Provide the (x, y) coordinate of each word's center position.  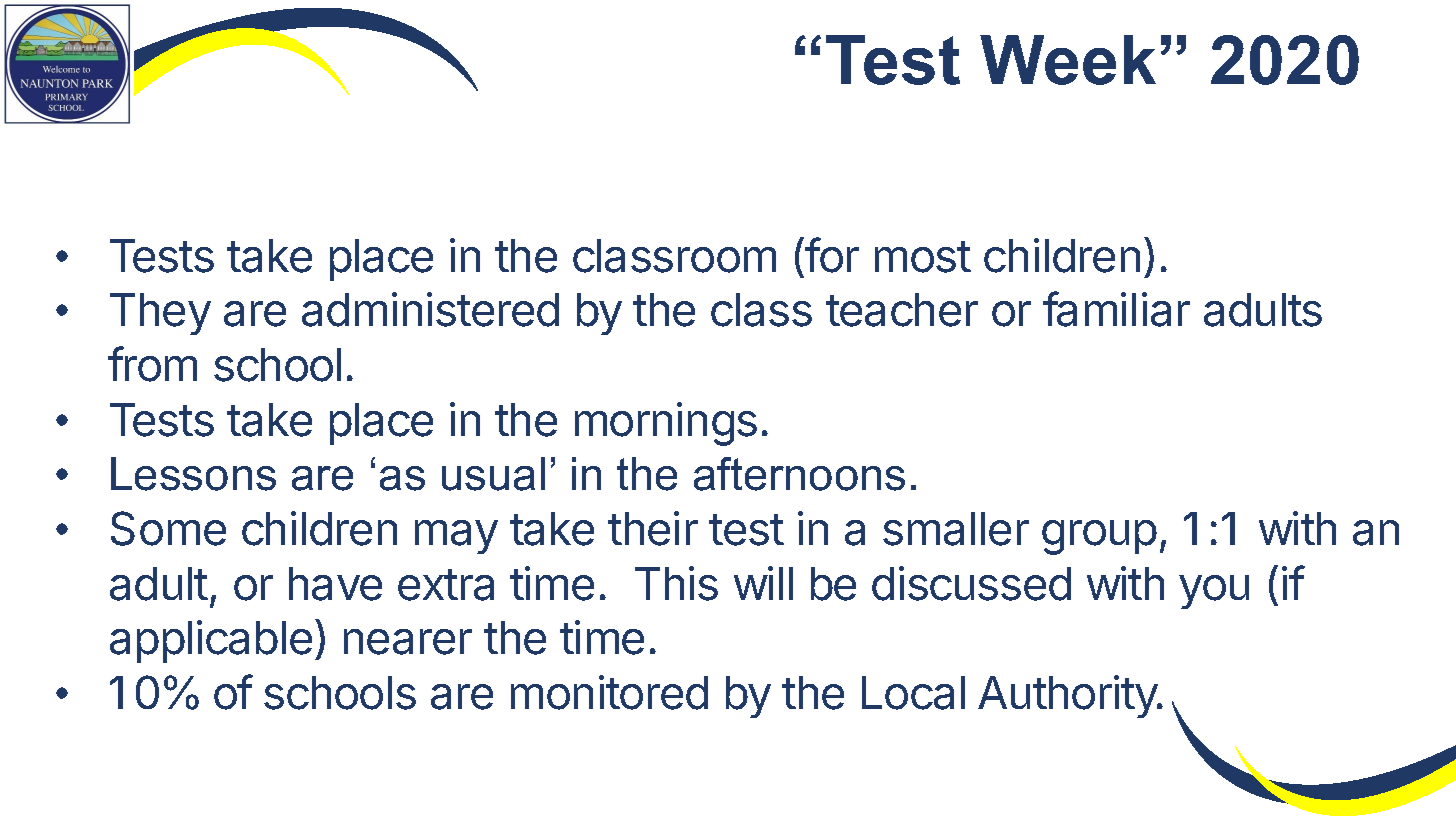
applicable (211, 641)
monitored (609, 692)
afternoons (799, 474)
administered (430, 309)
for (832, 255)
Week (1068, 60)
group (1099, 537)
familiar (1116, 309)
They (160, 314)
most (923, 257)
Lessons (193, 474)
